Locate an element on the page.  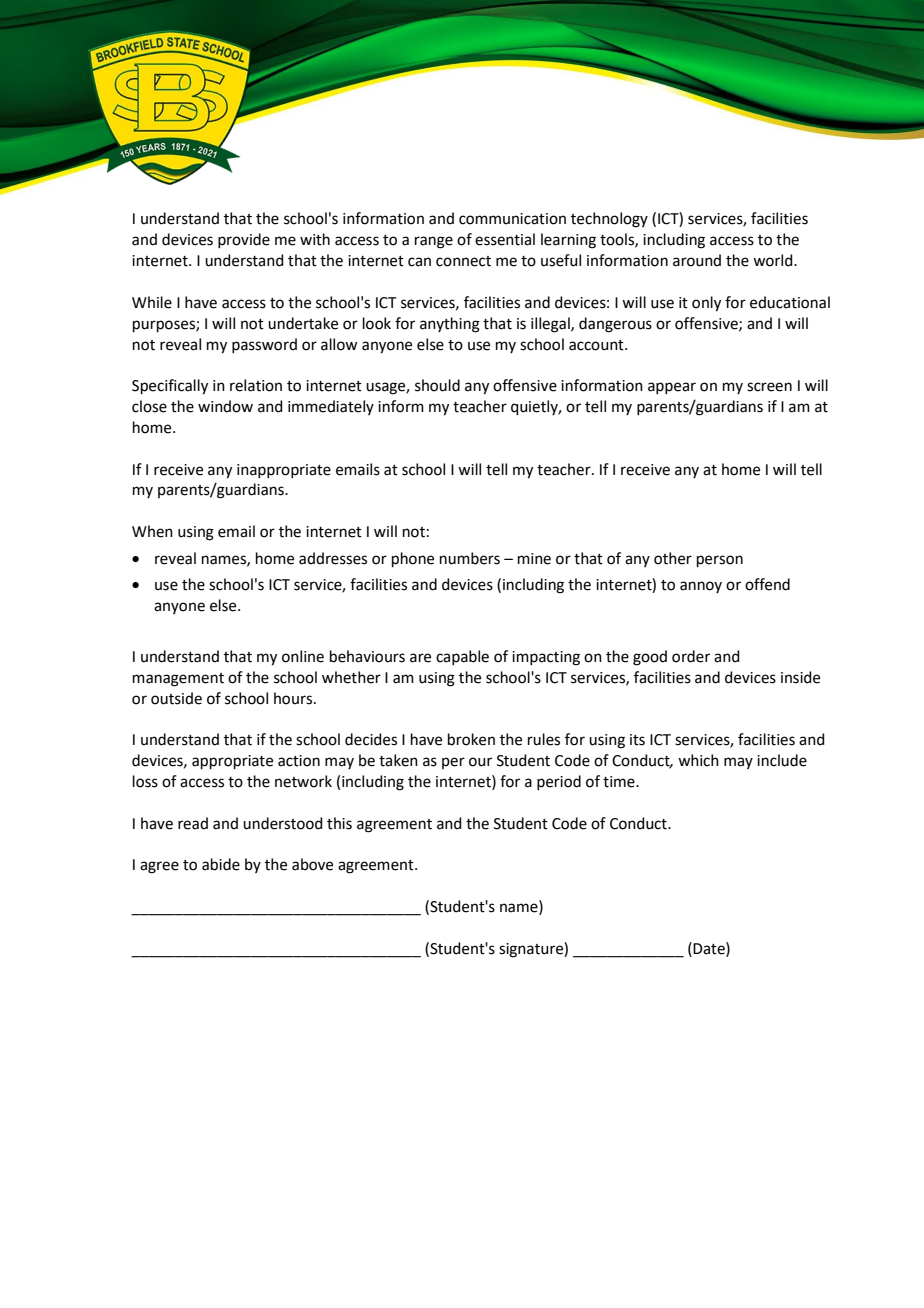
time is located at coordinates (620, 782).
